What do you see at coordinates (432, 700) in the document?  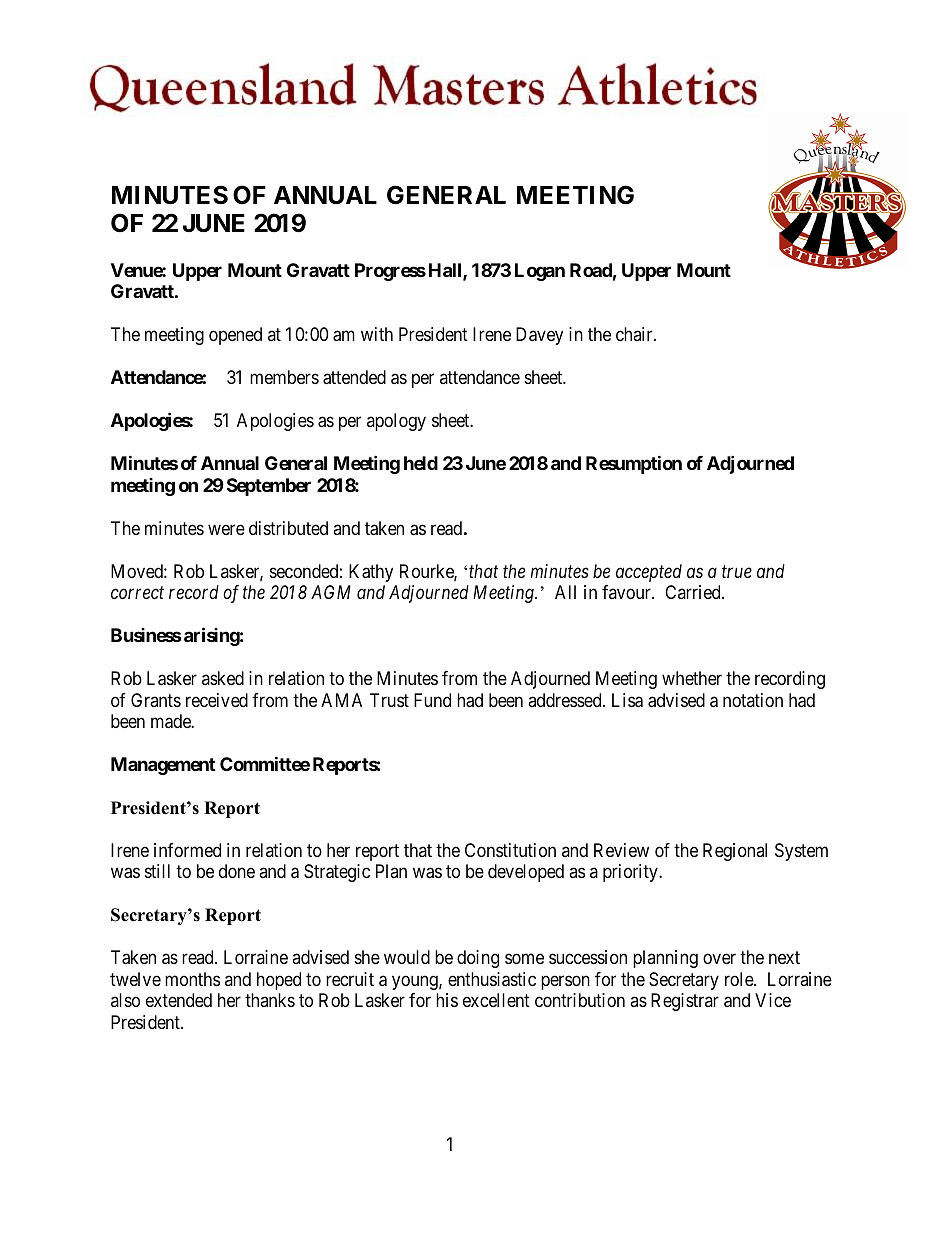 I see `Fund` at bounding box center [432, 700].
